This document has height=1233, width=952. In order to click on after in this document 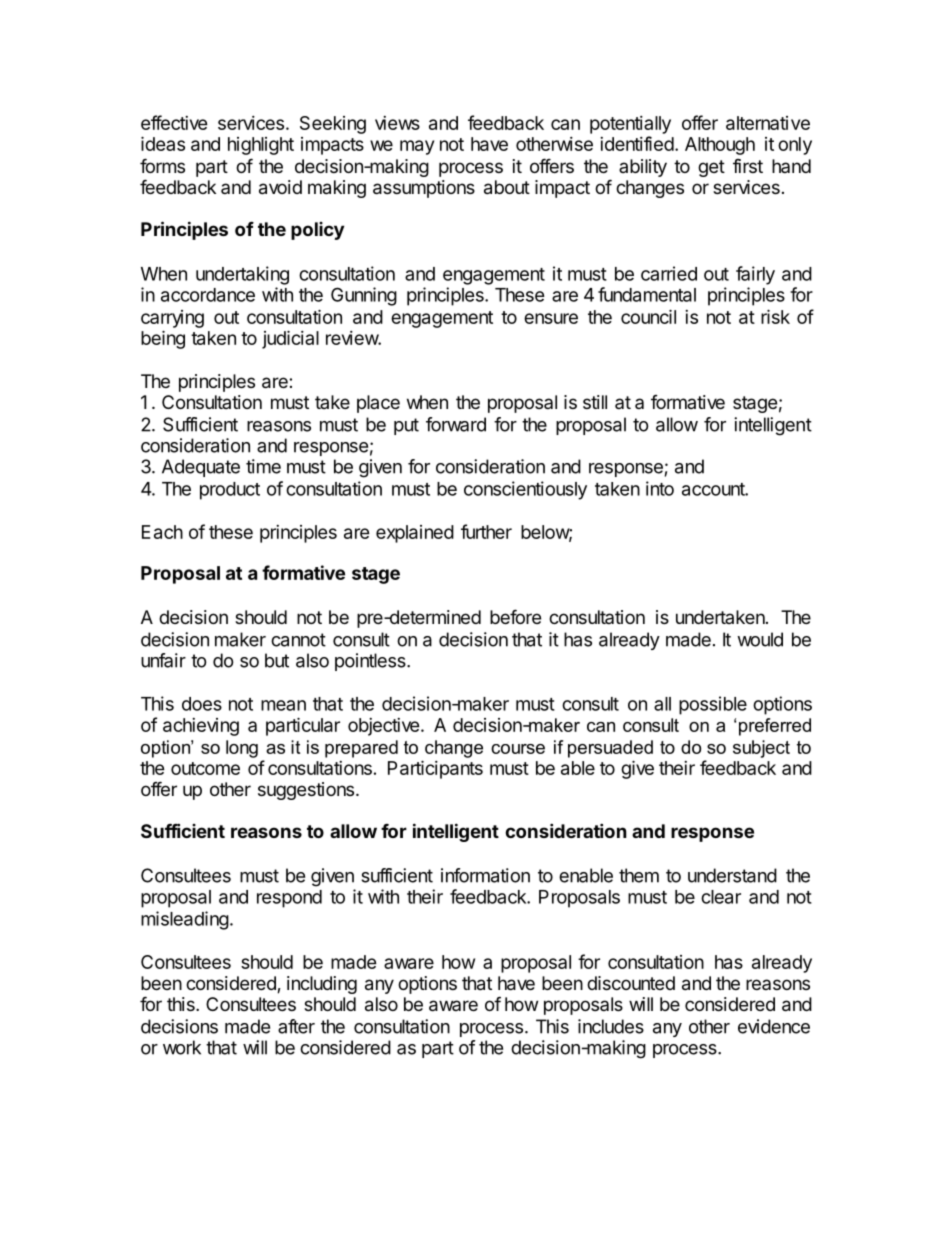, I will do `click(296, 1026)`.
